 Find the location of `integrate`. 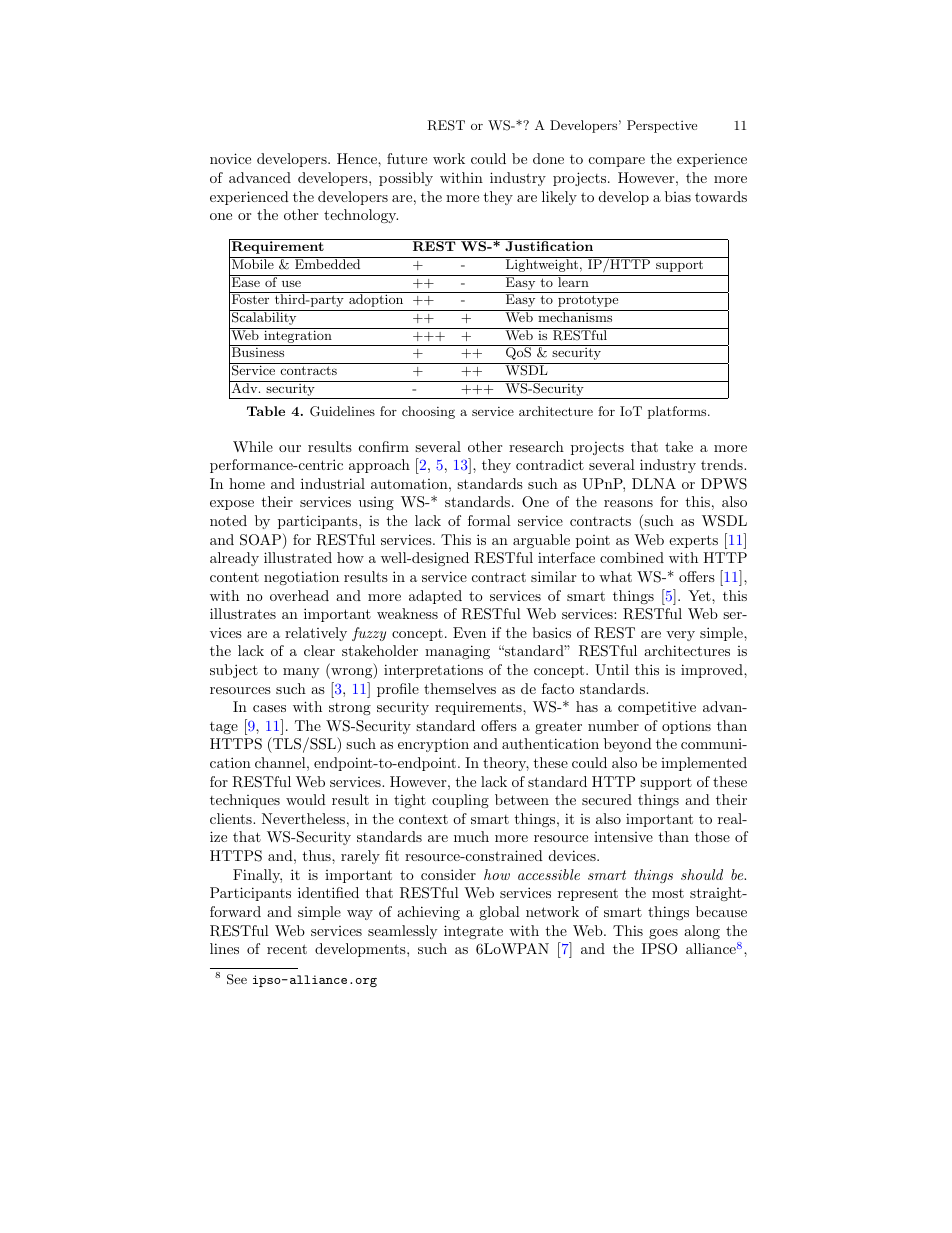

integrate is located at coordinates (473, 932).
